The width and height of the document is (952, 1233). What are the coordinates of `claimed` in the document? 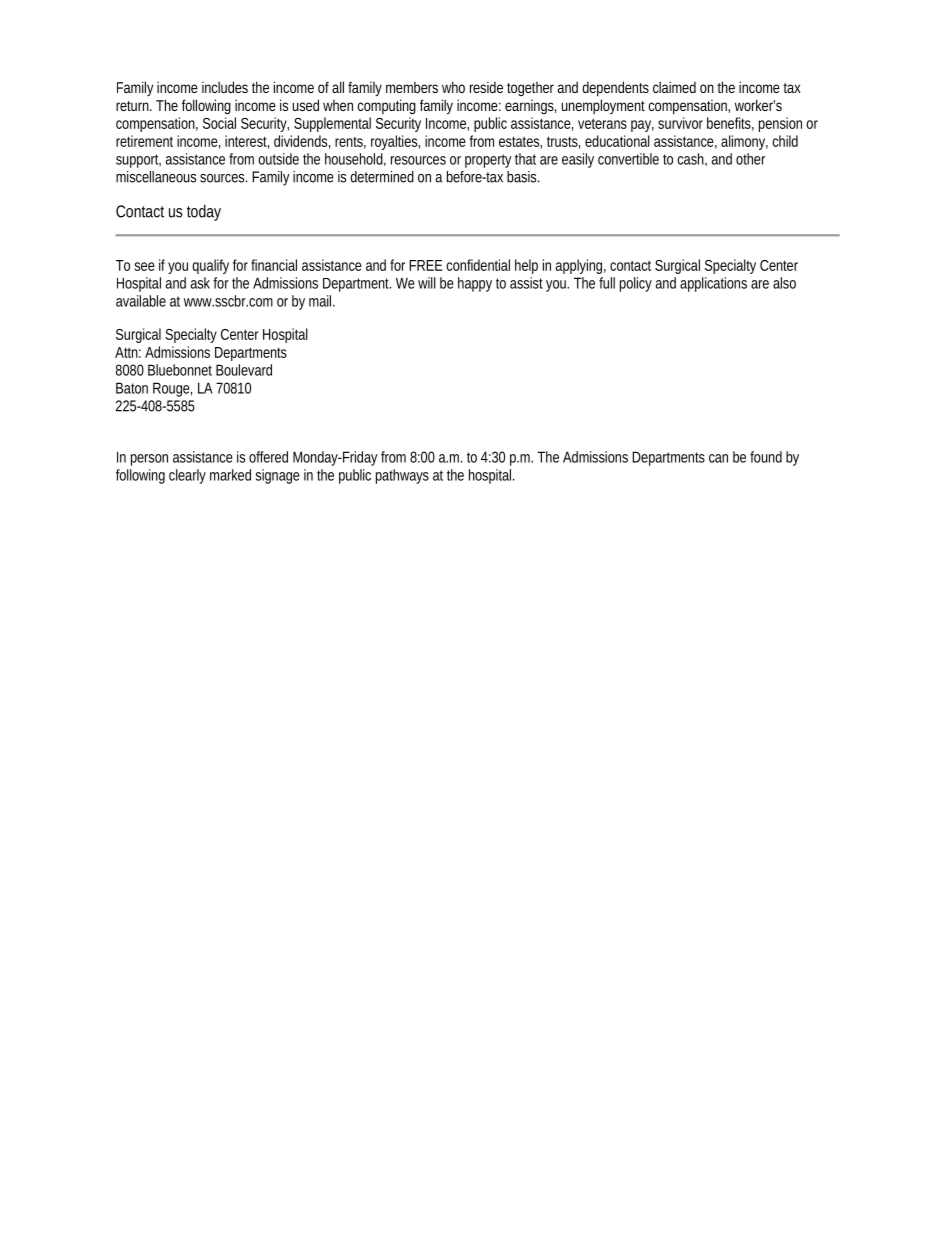 It's located at (674, 87).
